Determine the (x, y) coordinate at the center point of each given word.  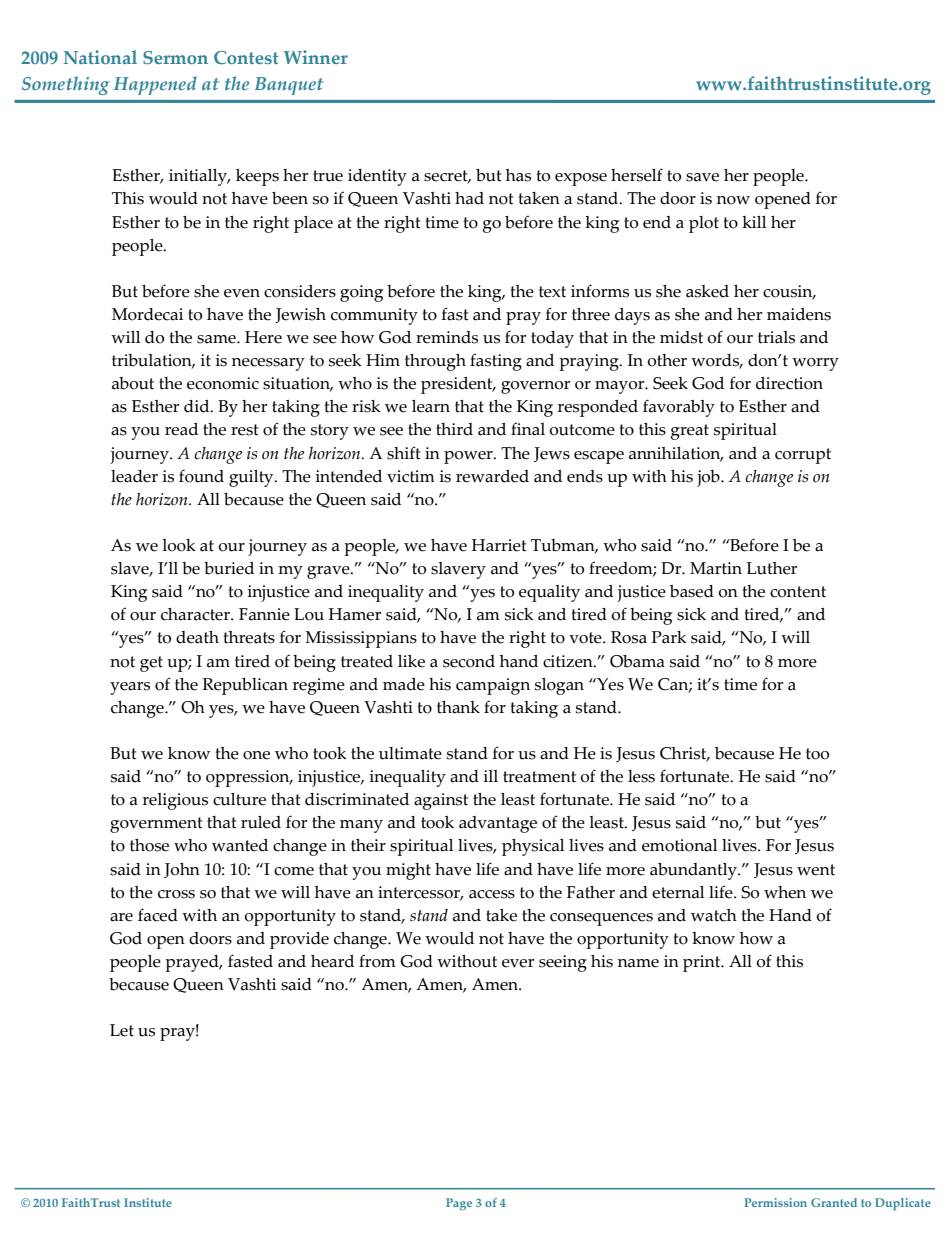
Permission (775, 1202)
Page (459, 1204)
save (702, 177)
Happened (155, 85)
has (518, 175)
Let (122, 1030)
